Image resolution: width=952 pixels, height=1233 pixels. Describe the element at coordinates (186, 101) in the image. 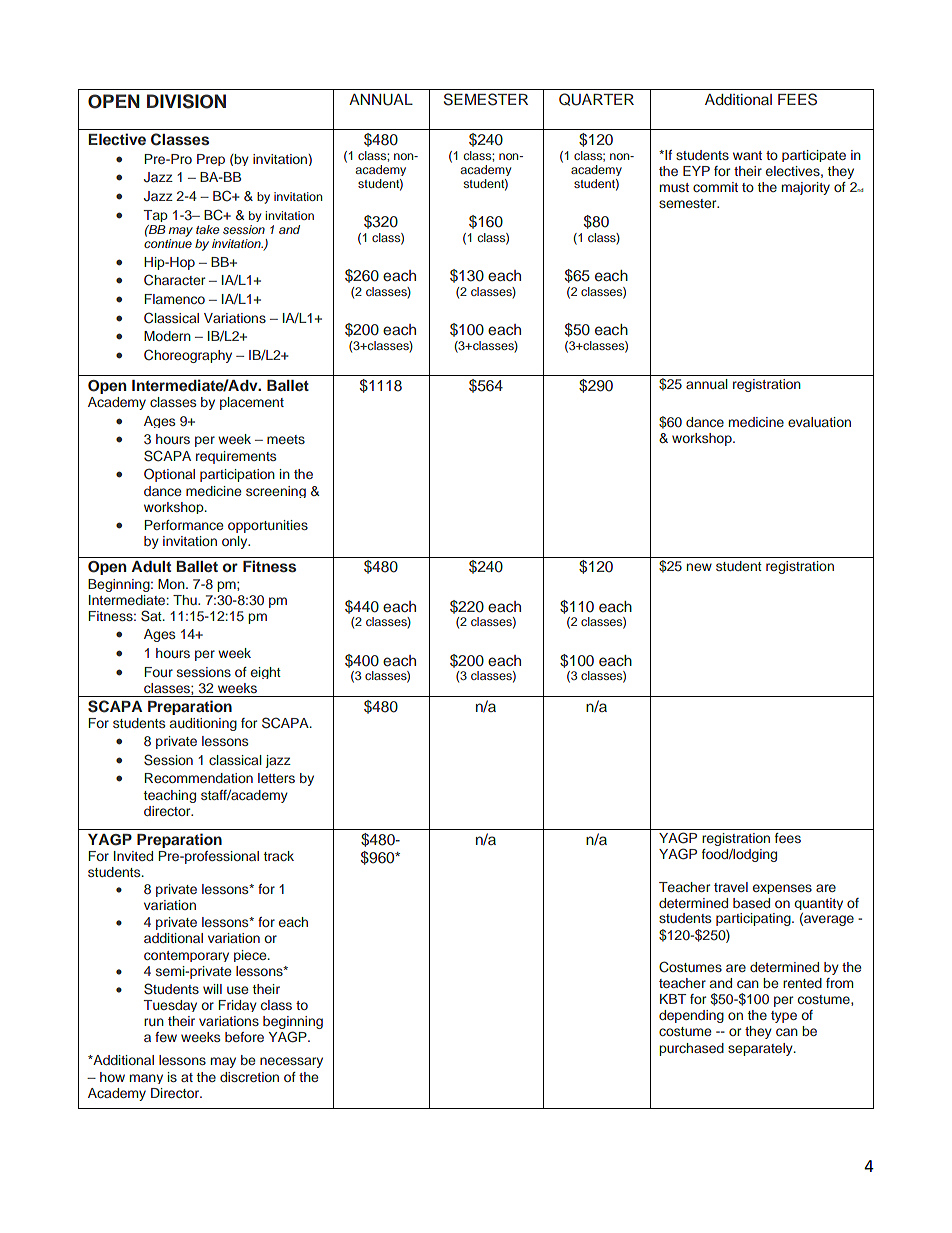

I see `DIVISION` at that location.
